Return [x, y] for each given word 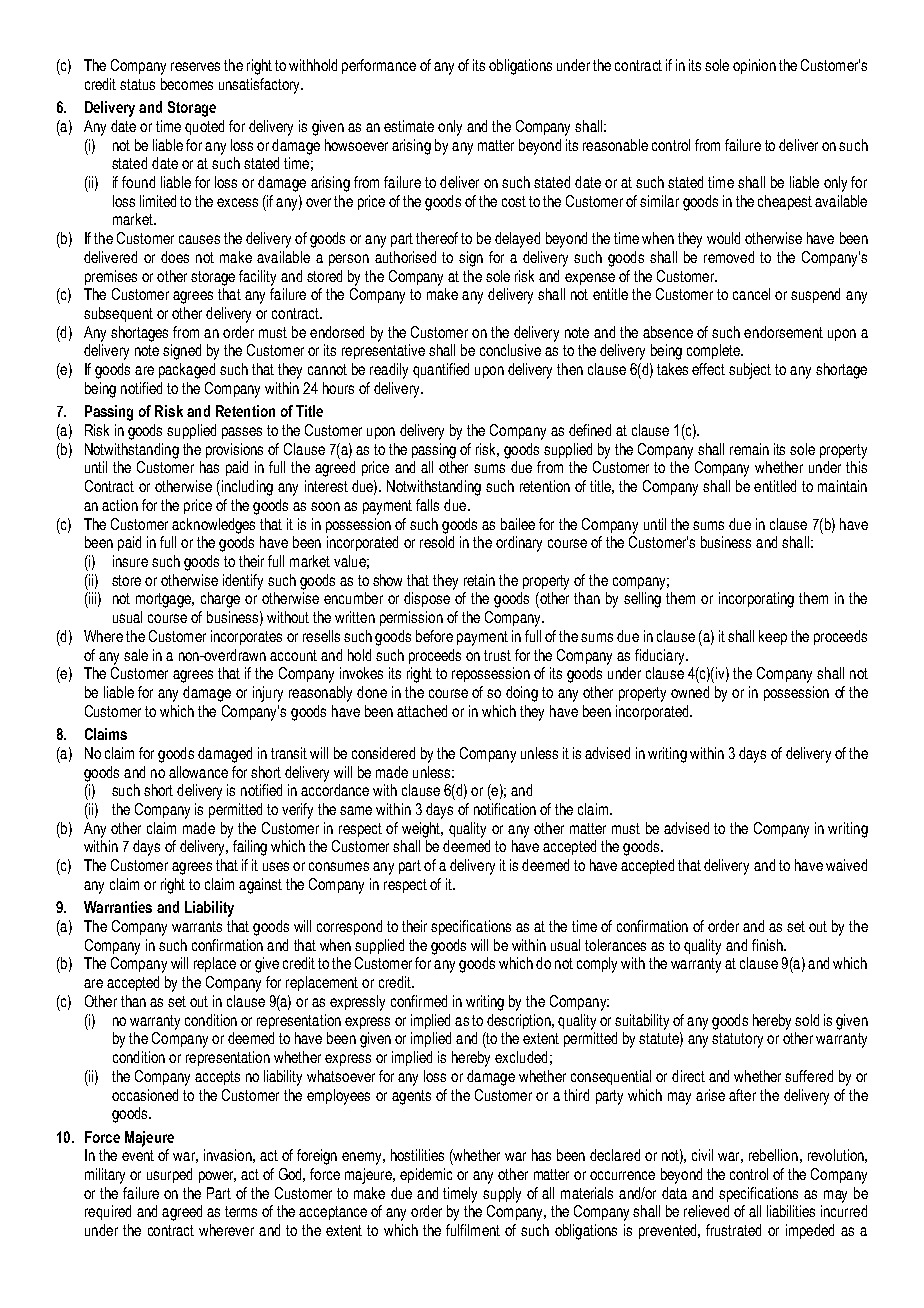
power [217, 1177]
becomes [187, 84]
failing [250, 848]
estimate [409, 126]
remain [749, 449]
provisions [234, 450]
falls [427, 505]
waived [846, 865]
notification [505, 809]
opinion [754, 66]
